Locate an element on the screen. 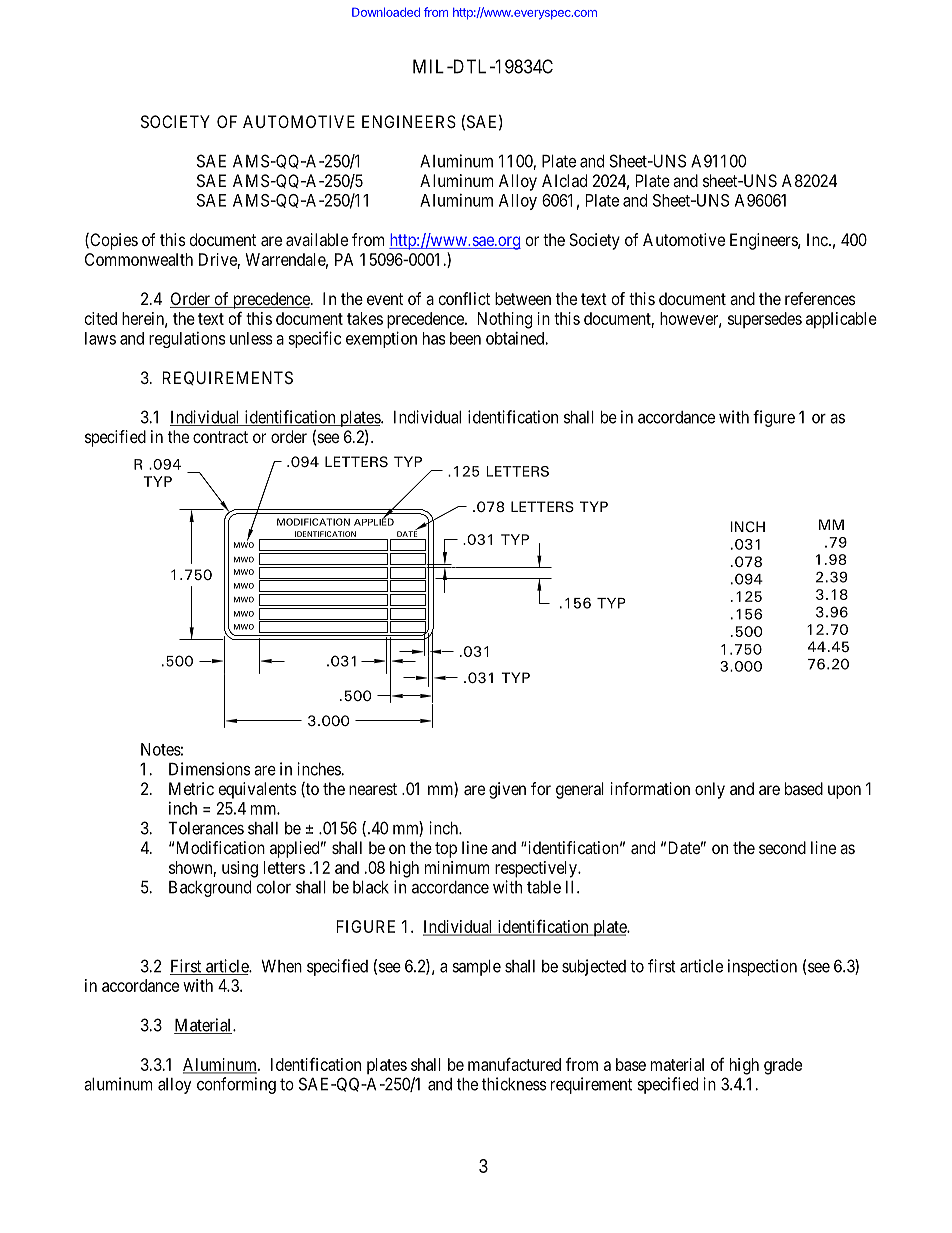 This screenshot has height=1233, width=952. Tolerances is located at coordinates (206, 828).
